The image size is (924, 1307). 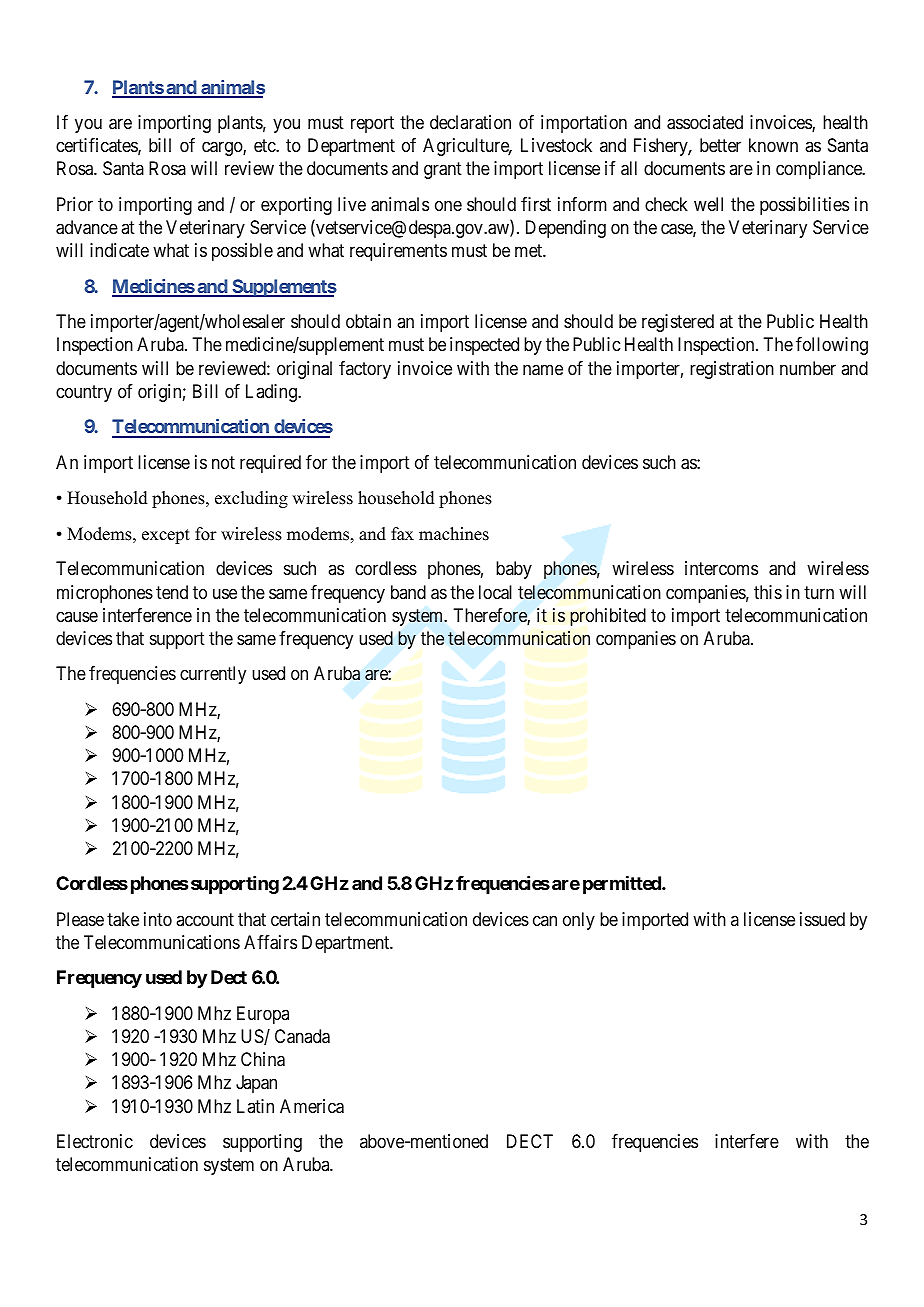 What do you see at coordinates (84, 393) in the page?
I see `country` at bounding box center [84, 393].
